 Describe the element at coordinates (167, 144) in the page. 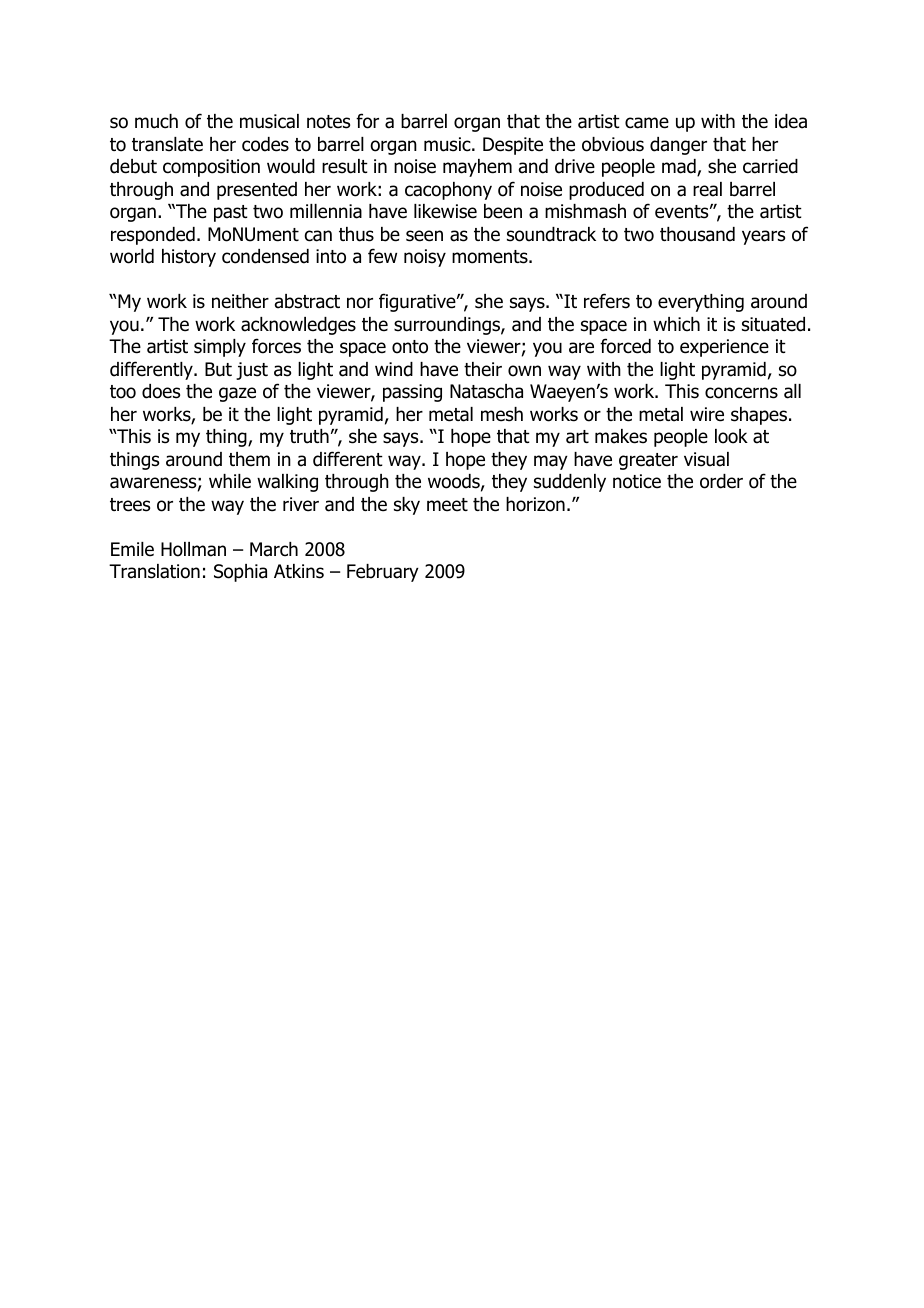

I see `translate` at that location.
